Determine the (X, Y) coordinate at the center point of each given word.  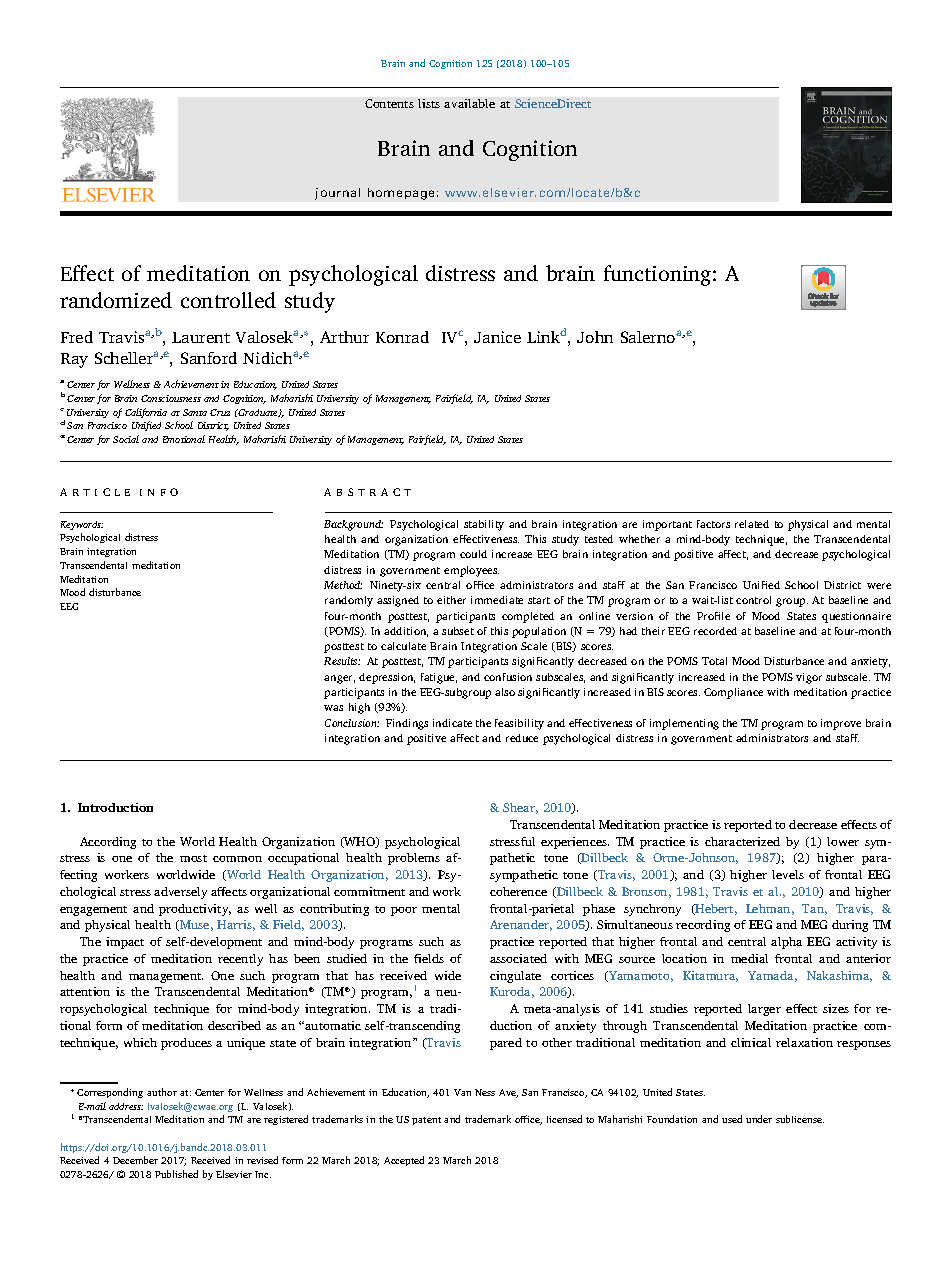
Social (126, 439)
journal (337, 194)
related (752, 524)
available (469, 103)
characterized (742, 841)
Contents (389, 103)
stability (484, 525)
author (162, 1092)
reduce (522, 738)
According (108, 843)
